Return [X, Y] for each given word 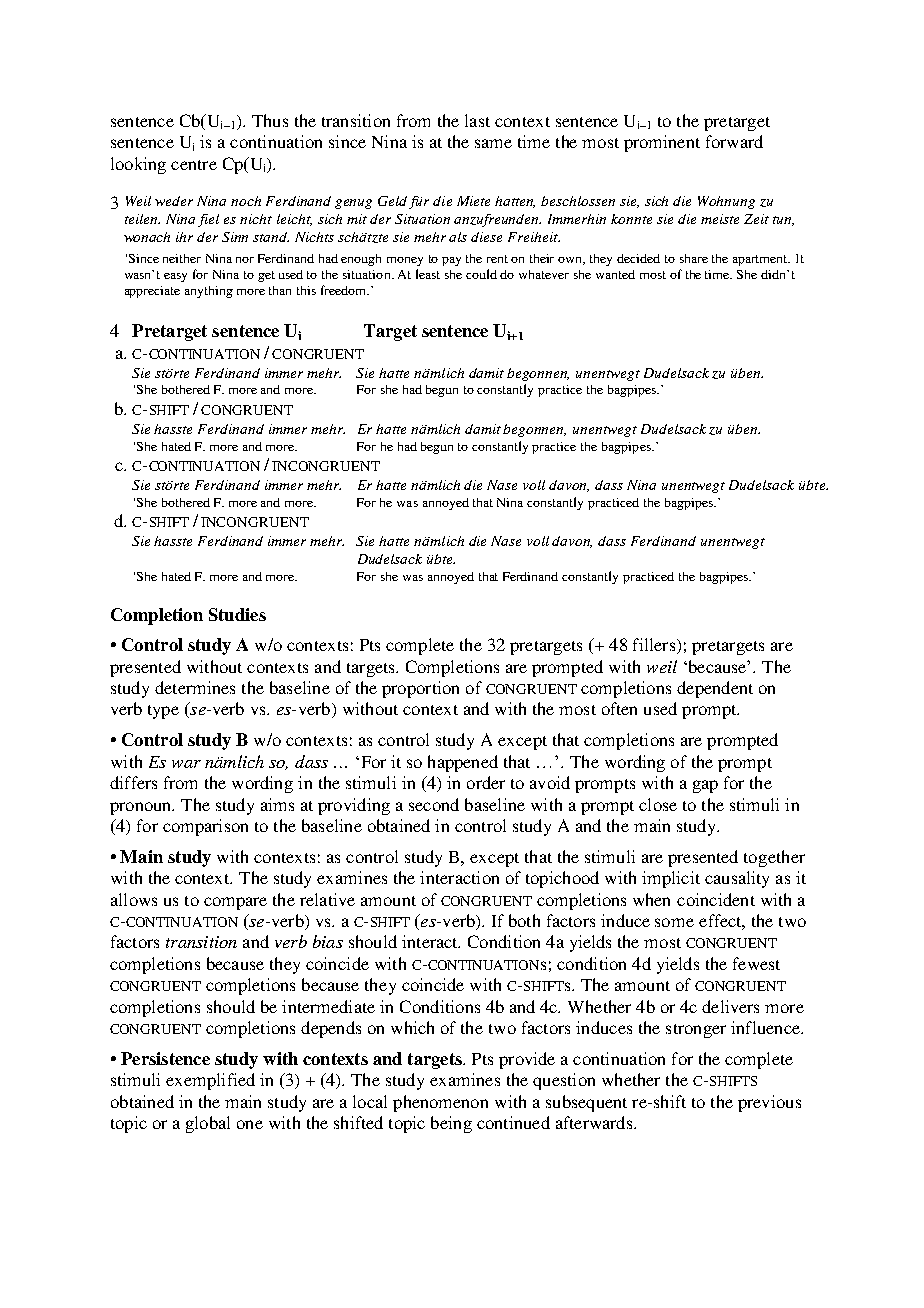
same [493, 143]
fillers [655, 646]
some [674, 922]
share [694, 258]
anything [209, 292]
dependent [715, 689]
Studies [237, 614]
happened [463, 763]
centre [194, 165]
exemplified [210, 1081]
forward [734, 141]
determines [195, 687]
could [481, 274]
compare [235, 903]
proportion [420, 689]
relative [327, 899]
